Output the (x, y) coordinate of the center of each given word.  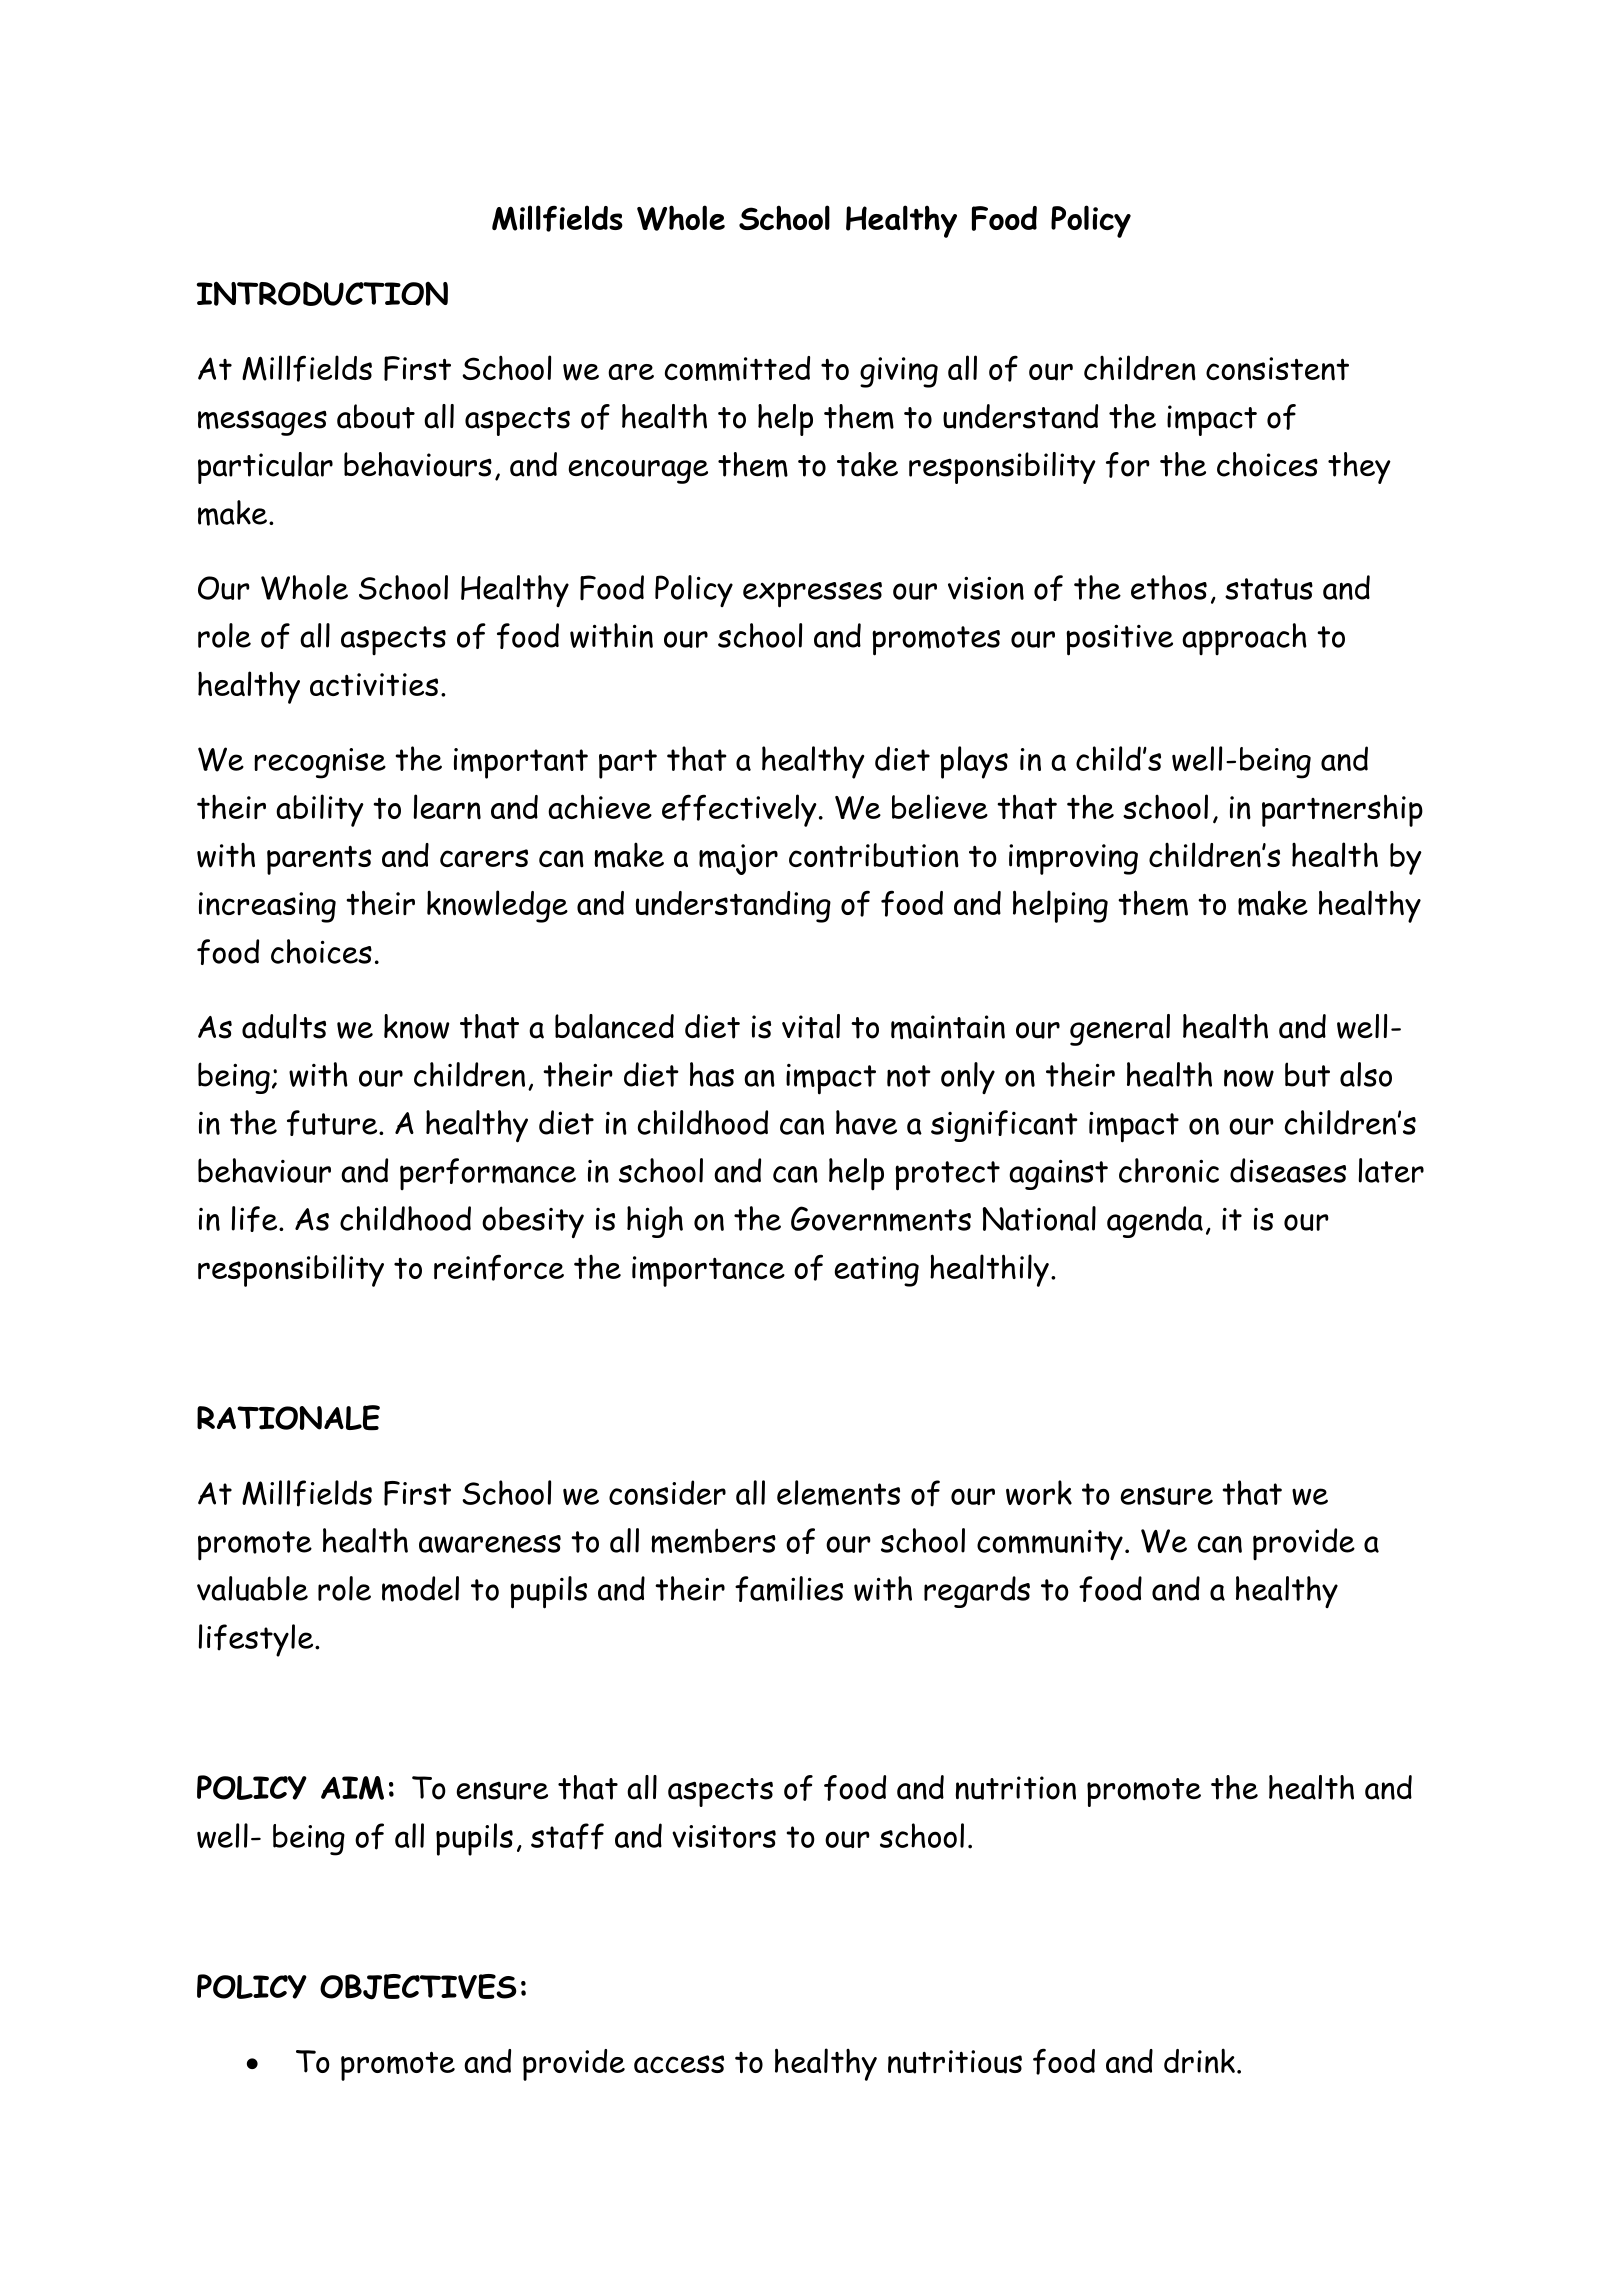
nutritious (955, 2062)
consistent (1277, 369)
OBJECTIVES (418, 1987)
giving (899, 372)
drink (1199, 2061)
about (376, 416)
